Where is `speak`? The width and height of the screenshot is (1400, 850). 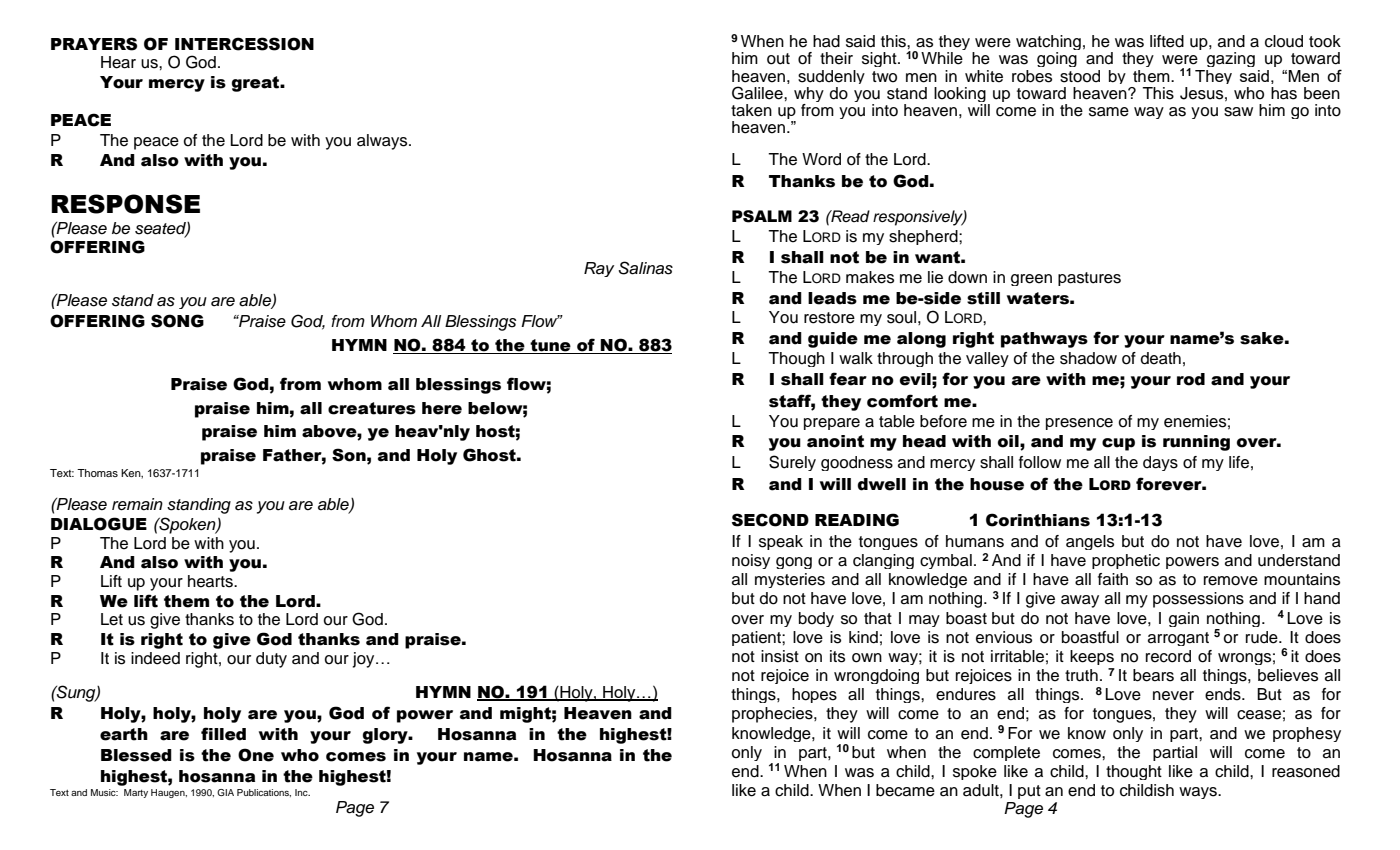 speak is located at coordinates (781, 542).
